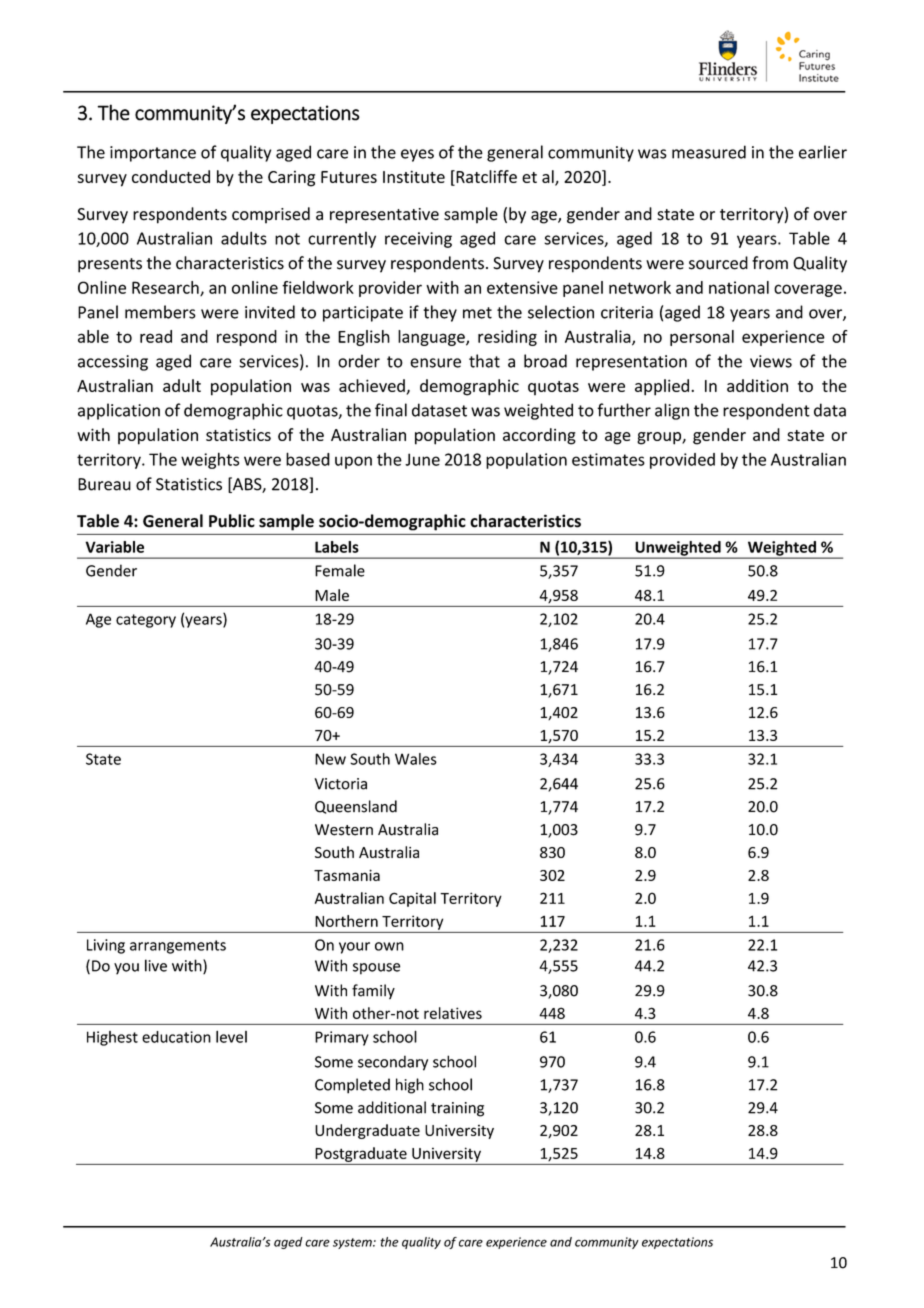 Image resolution: width=924 pixels, height=1308 pixels. What do you see at coordinates (353, 1243) in the document?
I see `system` at bounding box center [353, 1243].
